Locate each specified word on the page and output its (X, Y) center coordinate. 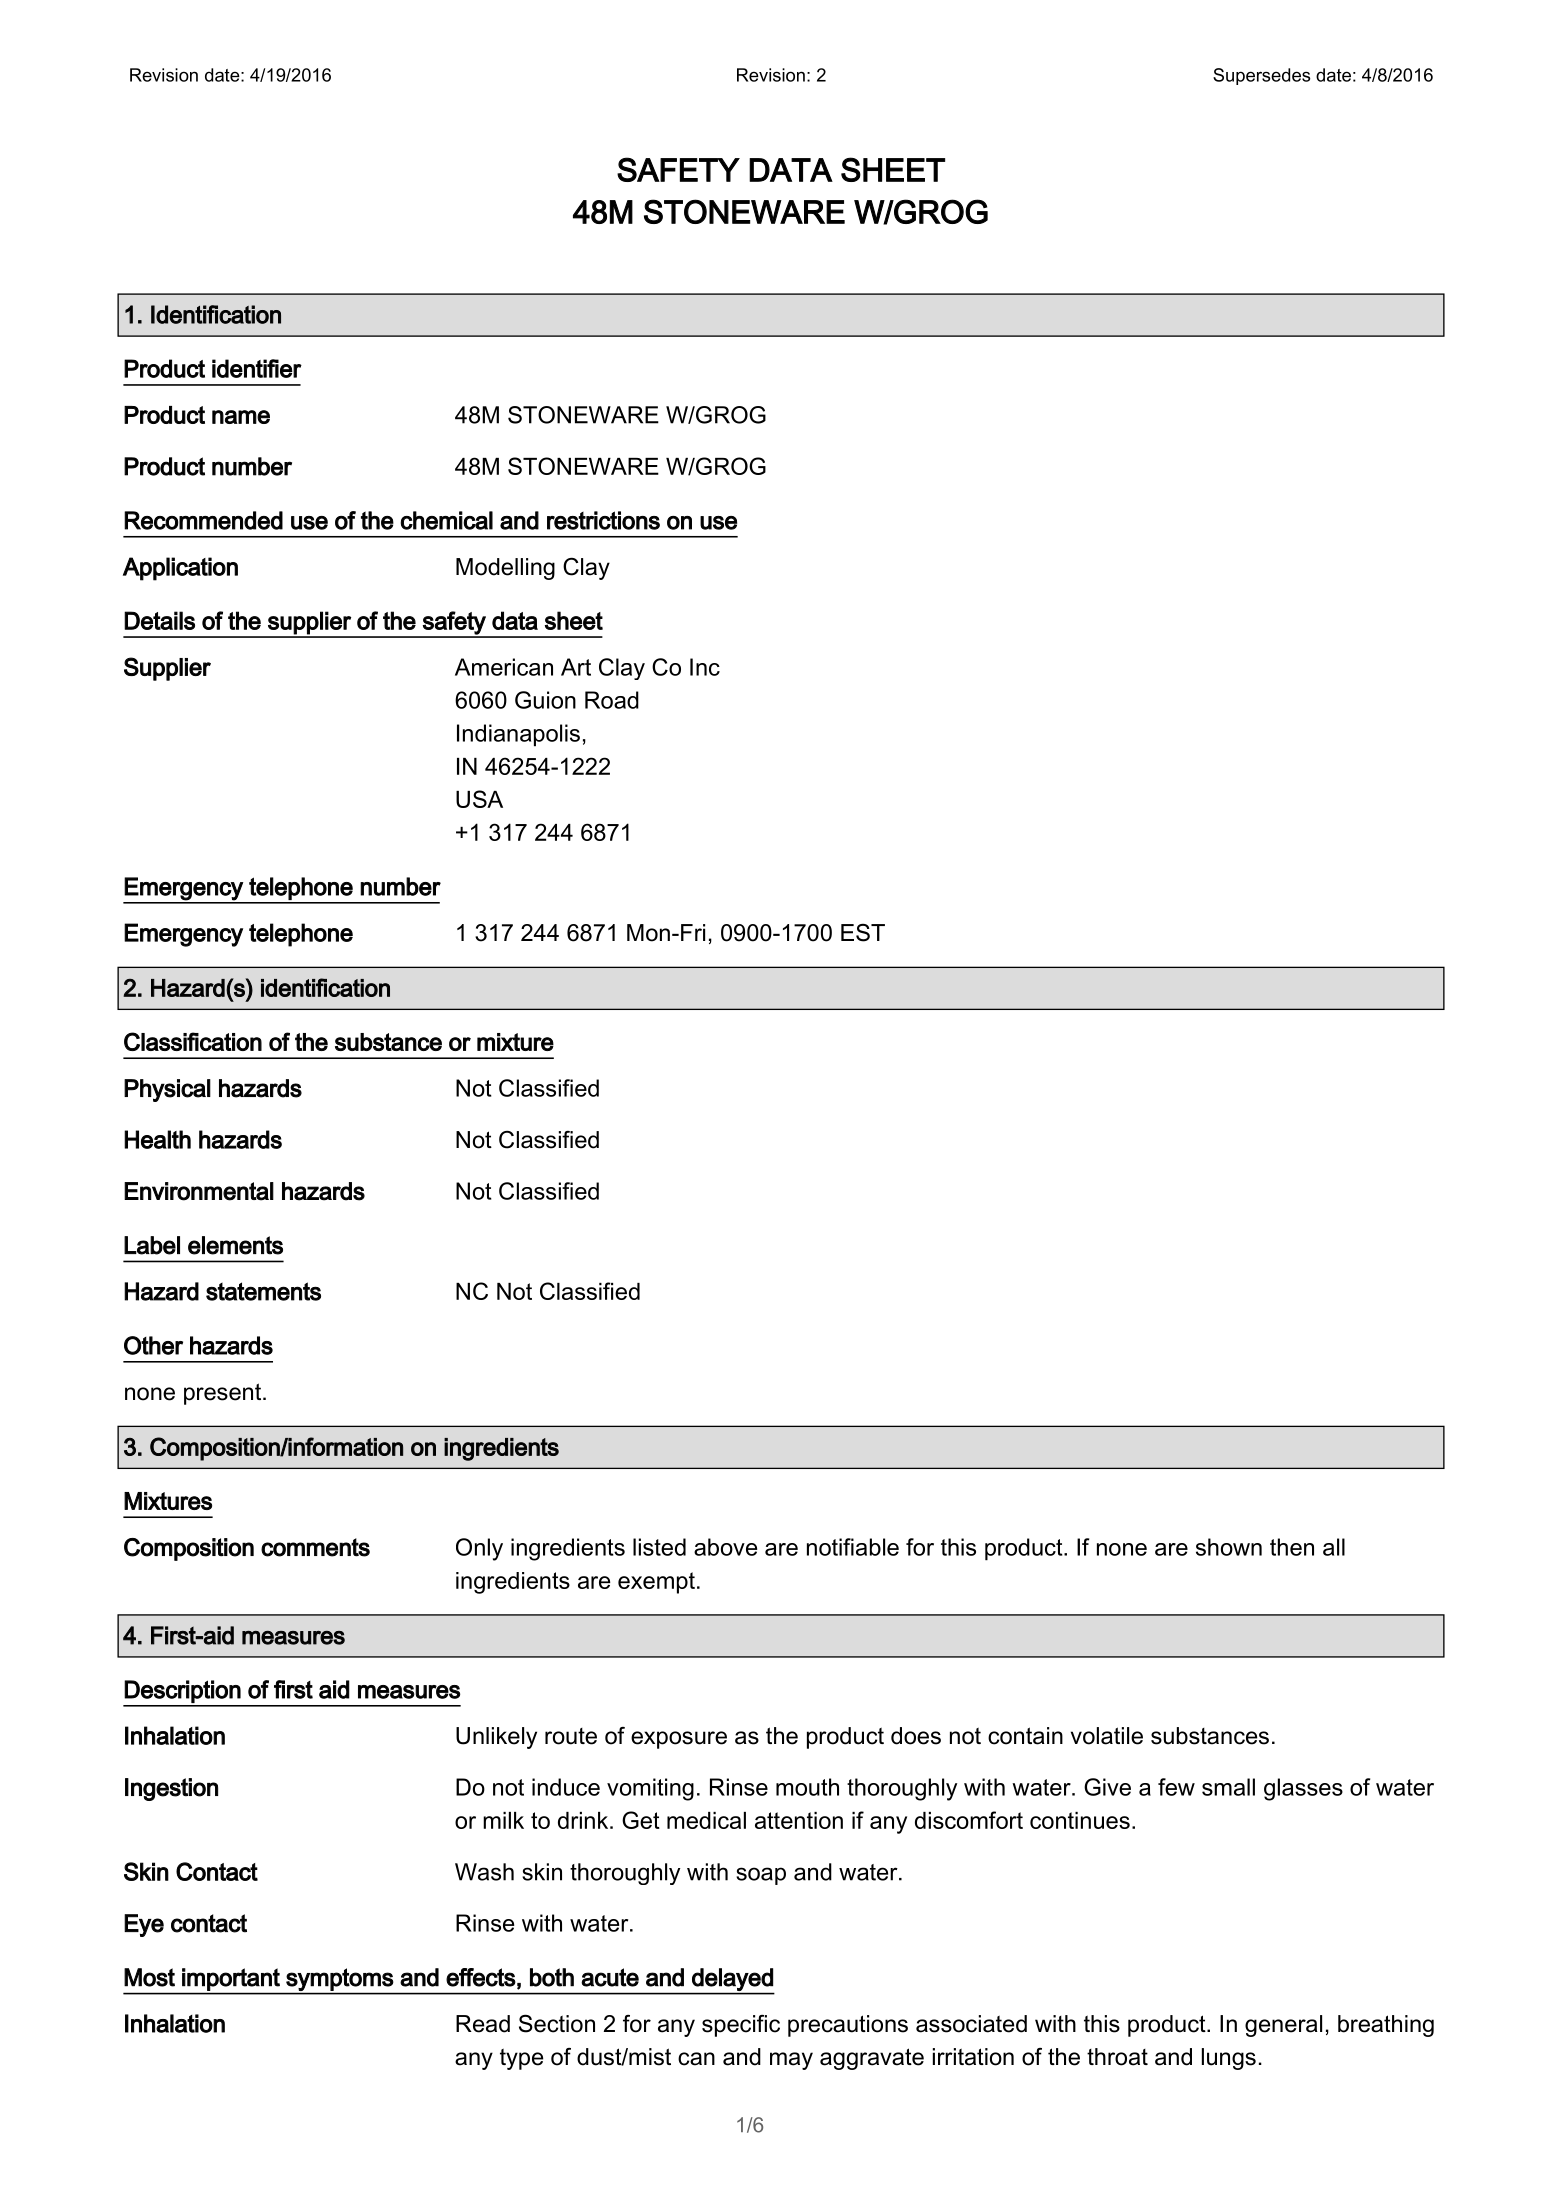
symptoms (339, 1979)
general (1283, 2026)
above (725, 1547)
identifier (257, 368)
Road (612, 700)
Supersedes (1261, 76)
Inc (705, 667)
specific (741, 2026)
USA (479, 799)
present (224, 1394)
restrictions (603, 520)
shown (1229, 1547)
